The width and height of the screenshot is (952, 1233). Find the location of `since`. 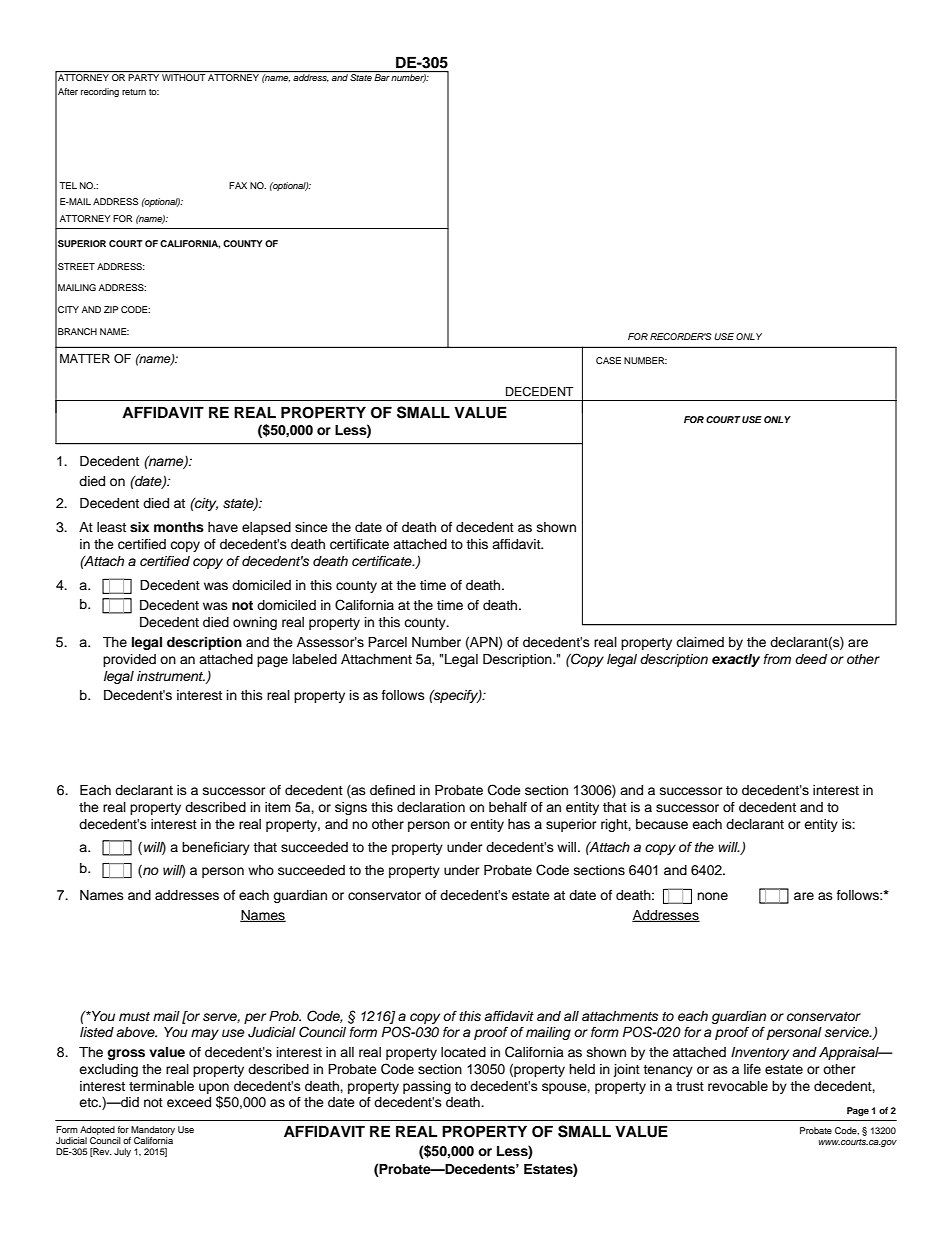

since is located at coordinates (311, 527).
